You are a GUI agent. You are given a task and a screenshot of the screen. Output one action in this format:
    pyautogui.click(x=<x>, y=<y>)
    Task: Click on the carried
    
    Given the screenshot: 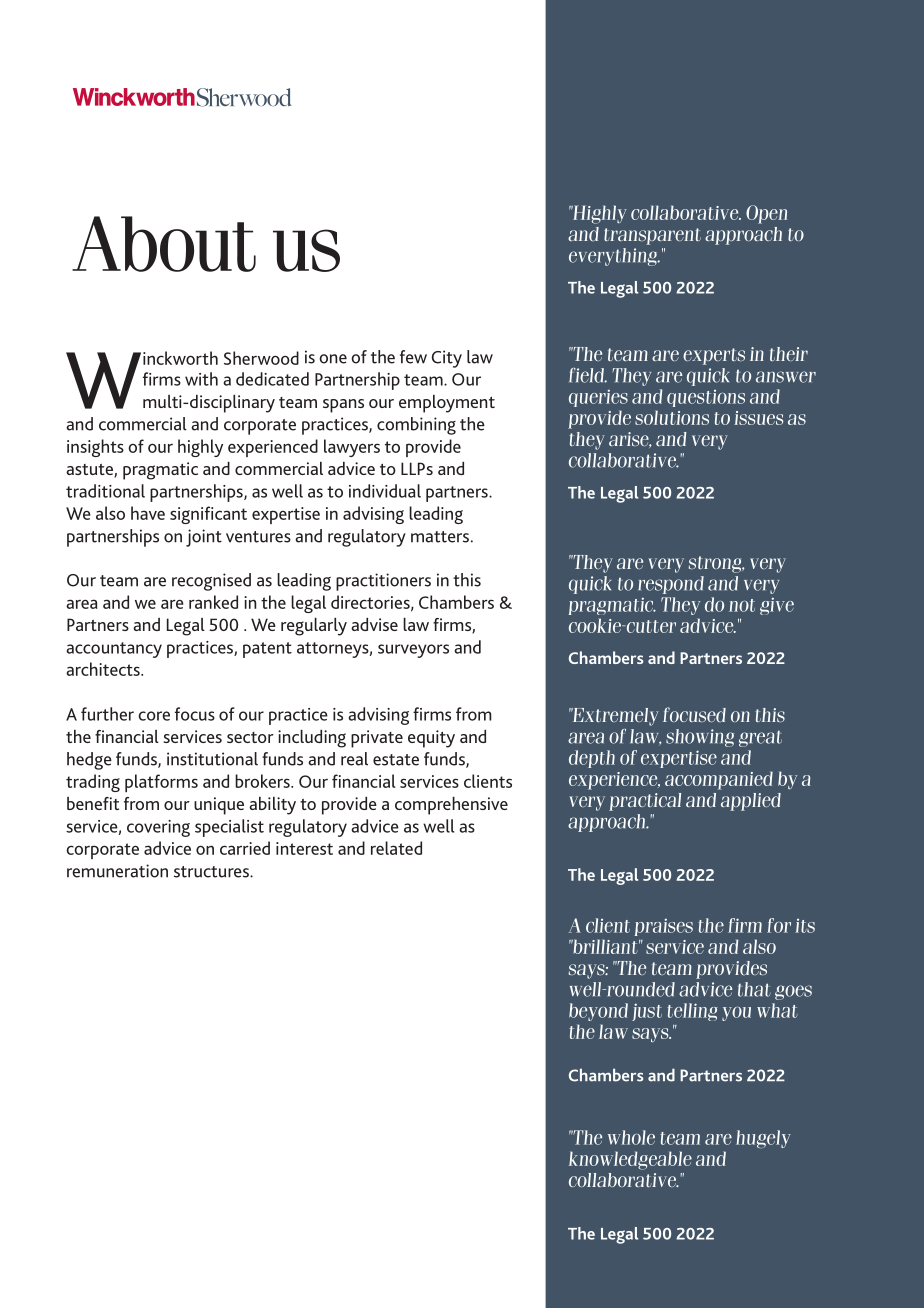 What is the action you would take?
    pyautogui.click(x=245, y=848)
